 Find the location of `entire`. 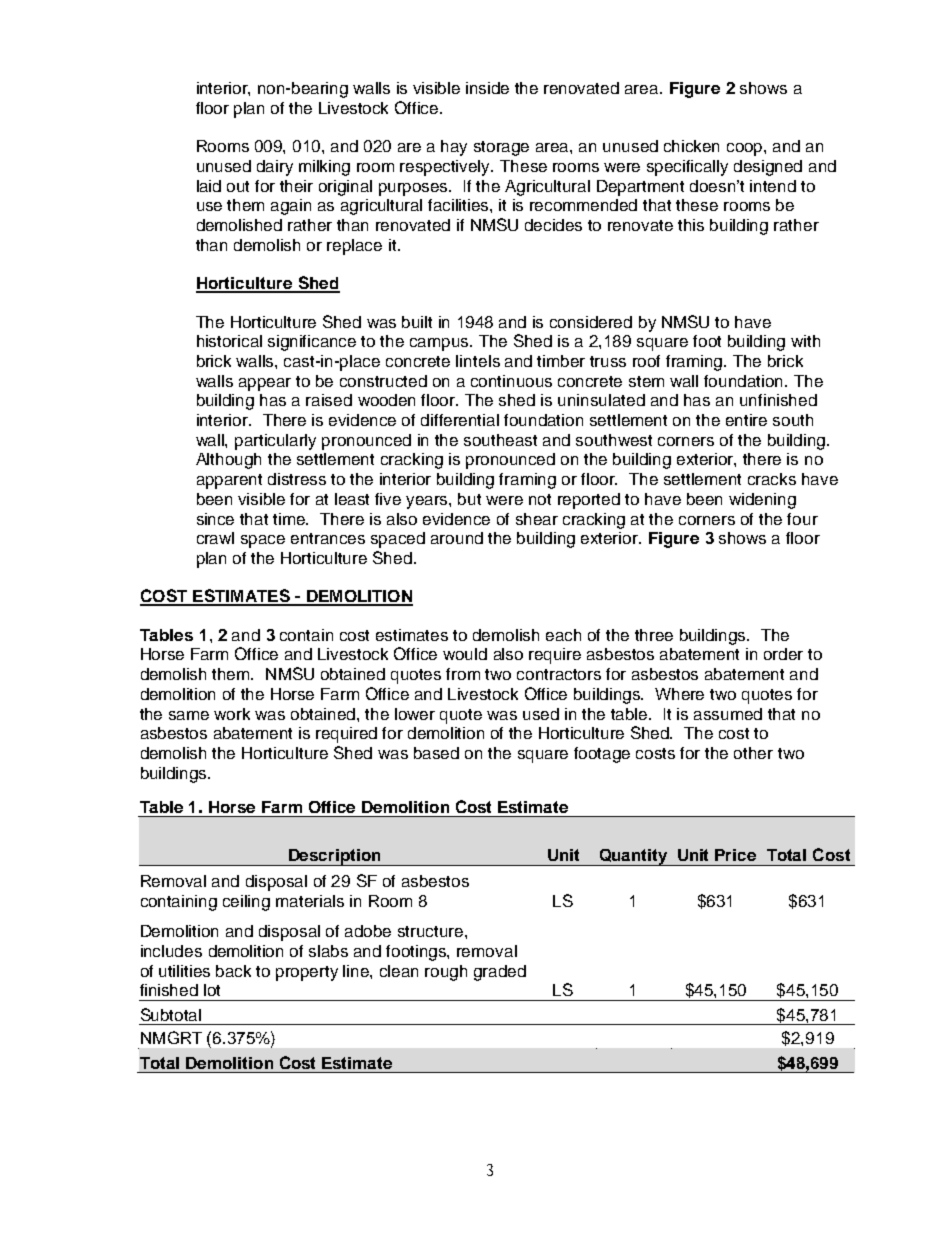

entire is located at coordinates (746, 420).
